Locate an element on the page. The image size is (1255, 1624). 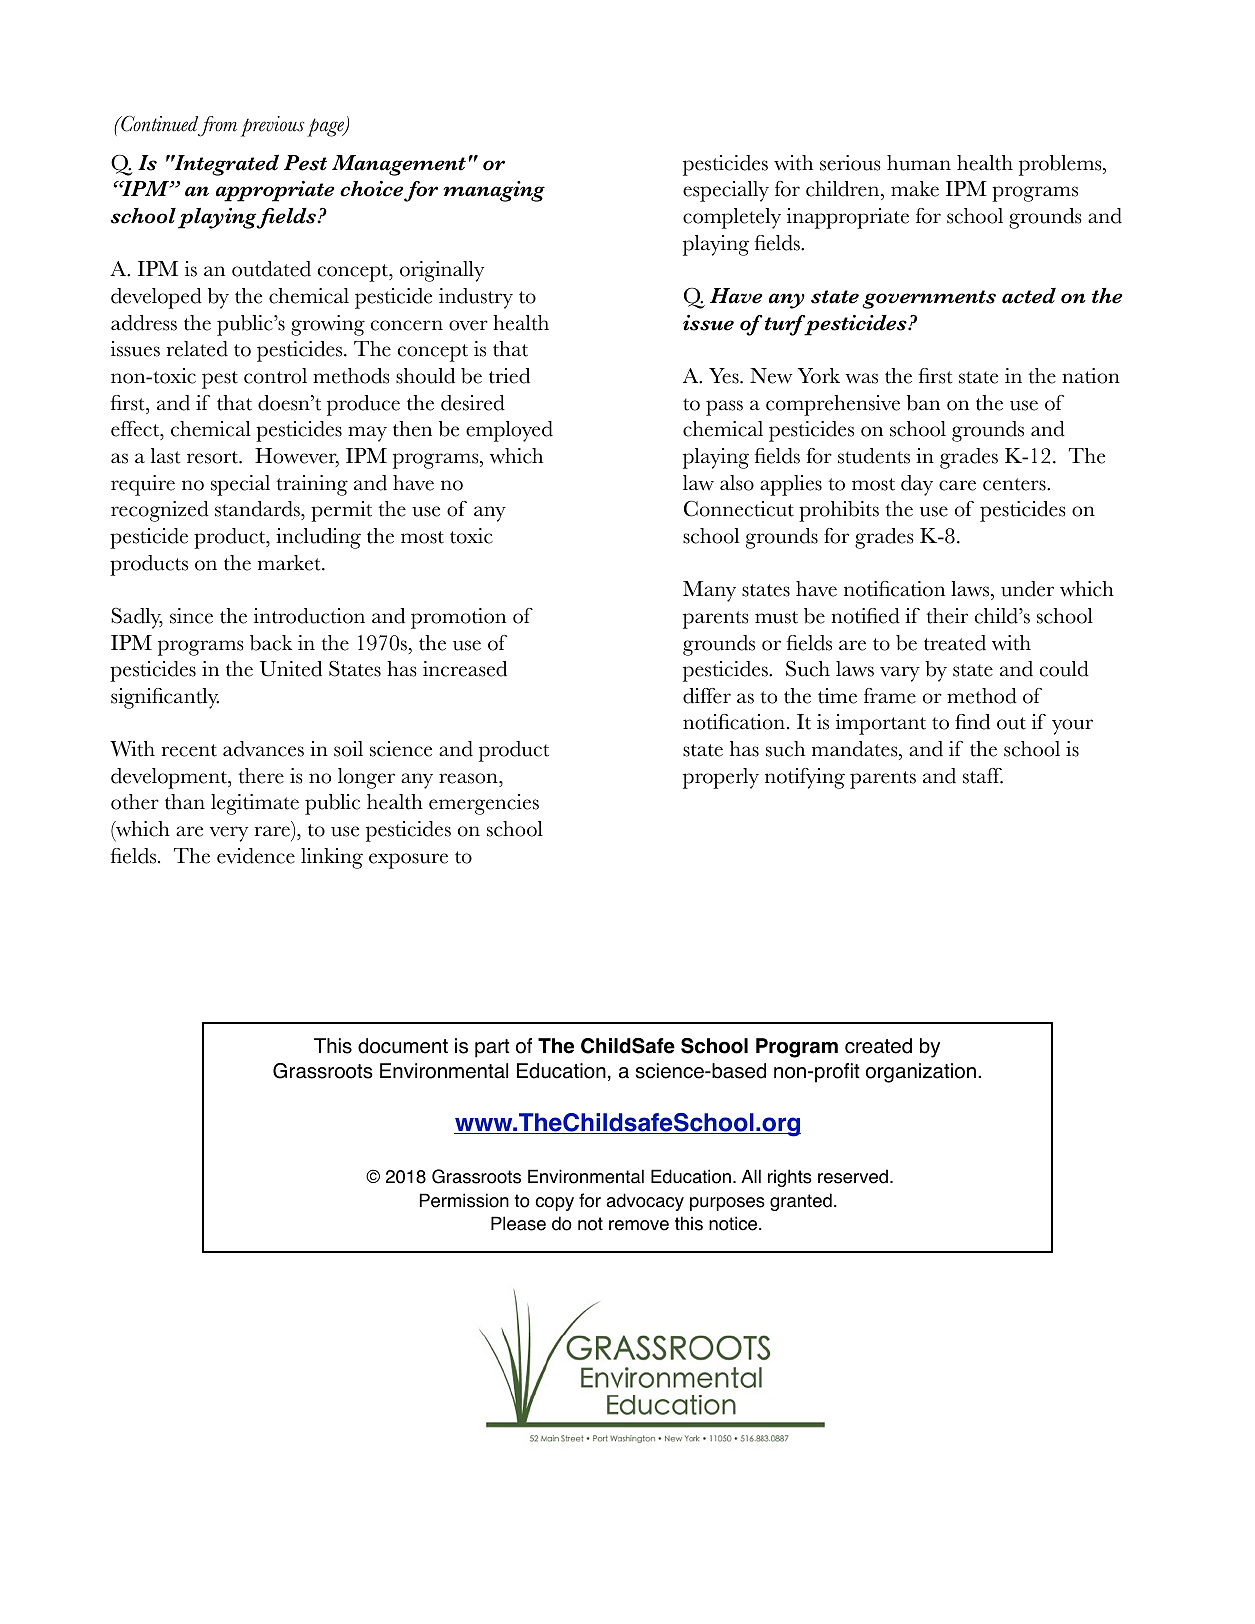
United is located at coordinates (291, 669).
